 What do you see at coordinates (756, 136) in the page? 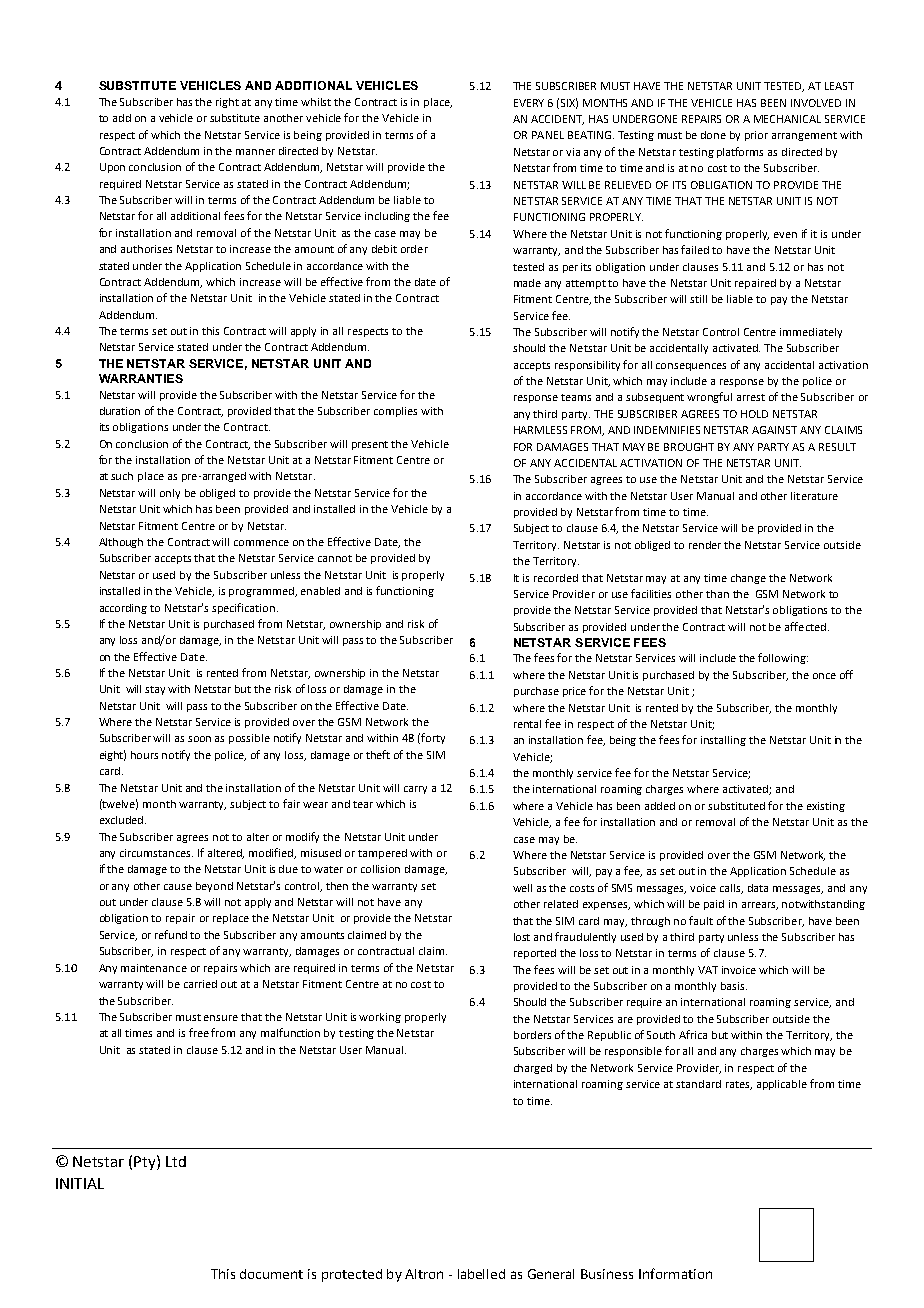
I see `prior` at bounding box center [756, 136].
